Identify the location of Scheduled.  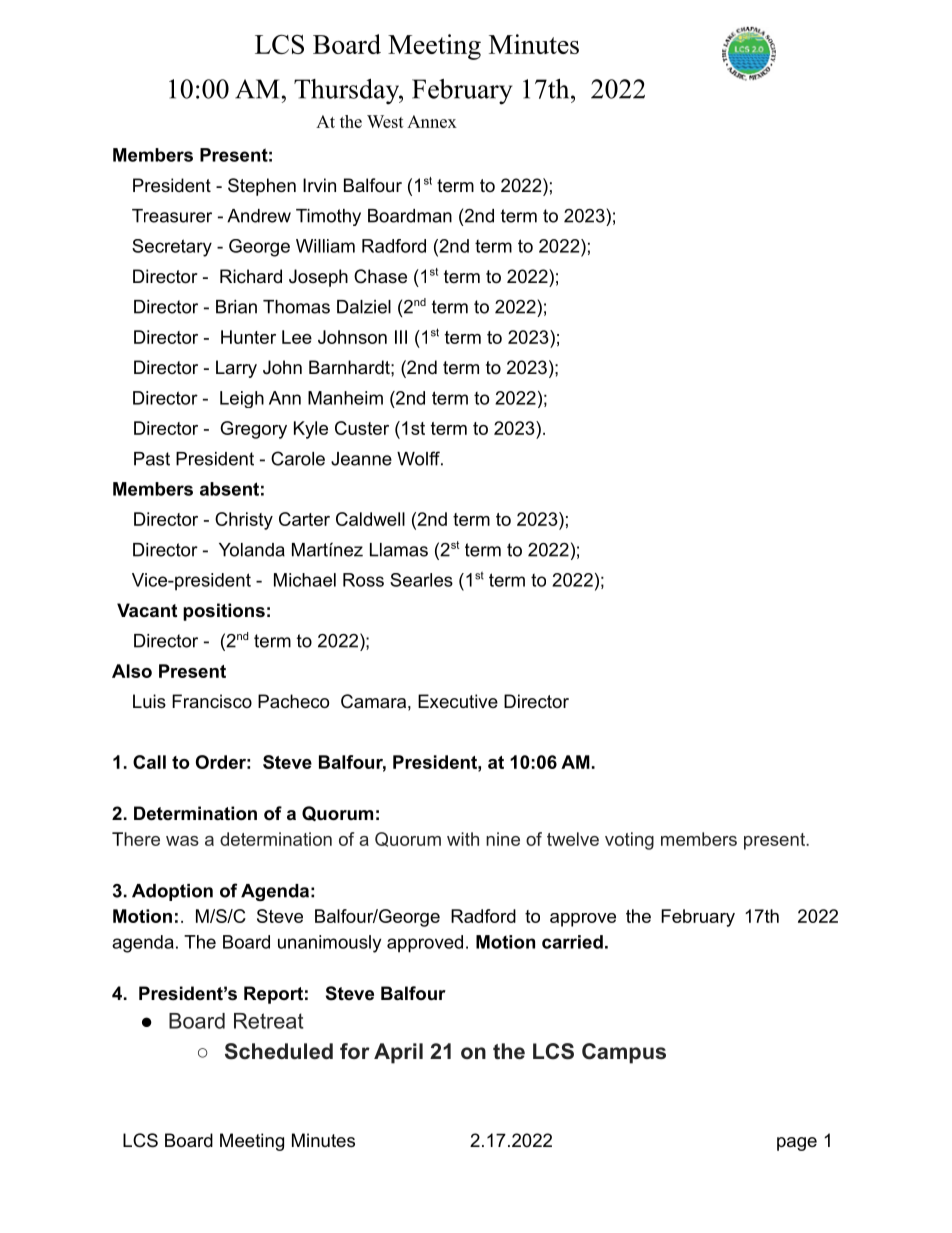
(279, 1051).
